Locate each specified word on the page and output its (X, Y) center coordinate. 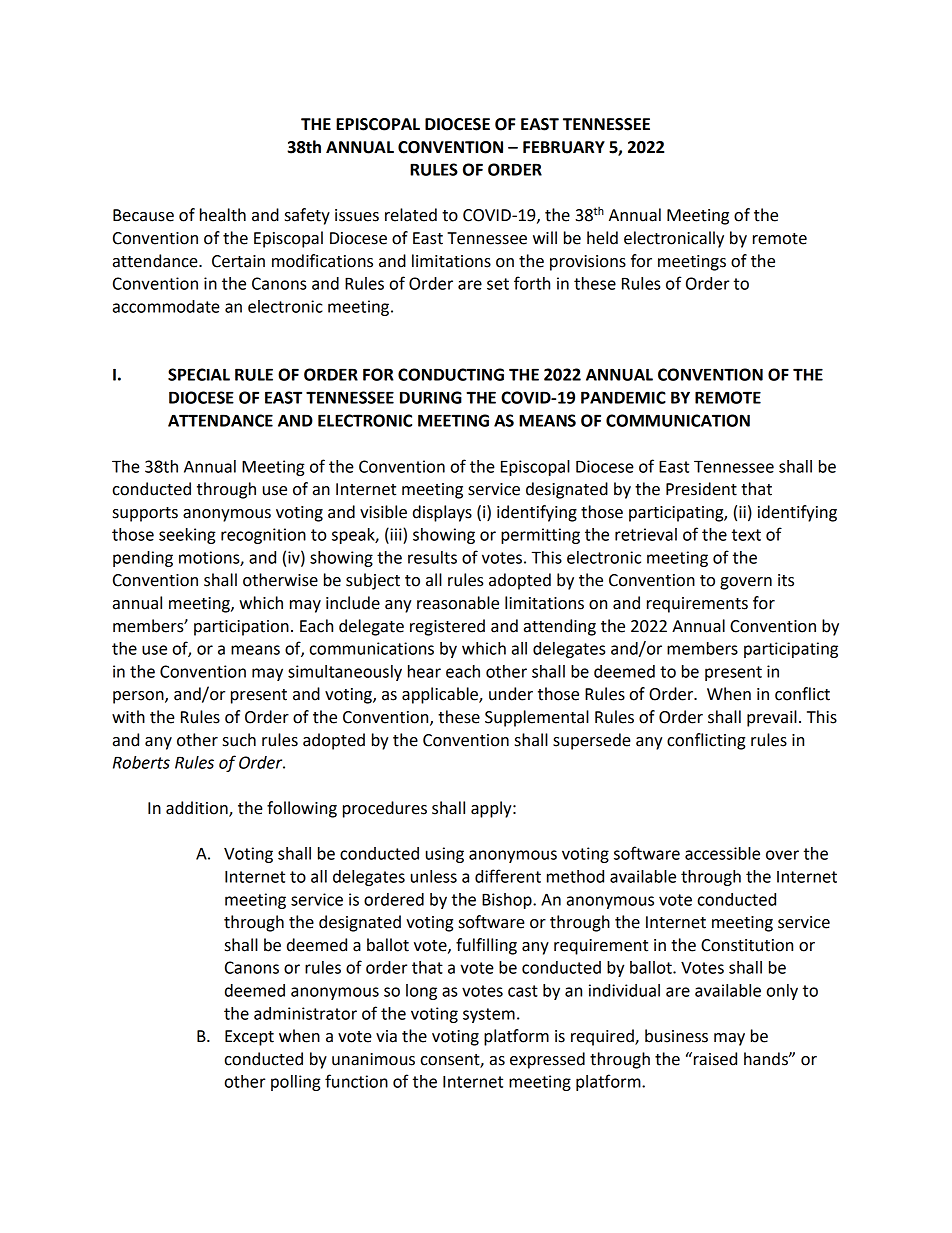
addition (198, 809)
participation (241, 628)
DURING (431, 397)
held (602, 238)
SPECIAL (199, 374)
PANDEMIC (623, 397)
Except (249, 1038)
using (445, 855)
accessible (722, 853)
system (489, 1015)
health (223, 215)
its (786, 580)
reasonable (458, 603)
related (411, 215)
